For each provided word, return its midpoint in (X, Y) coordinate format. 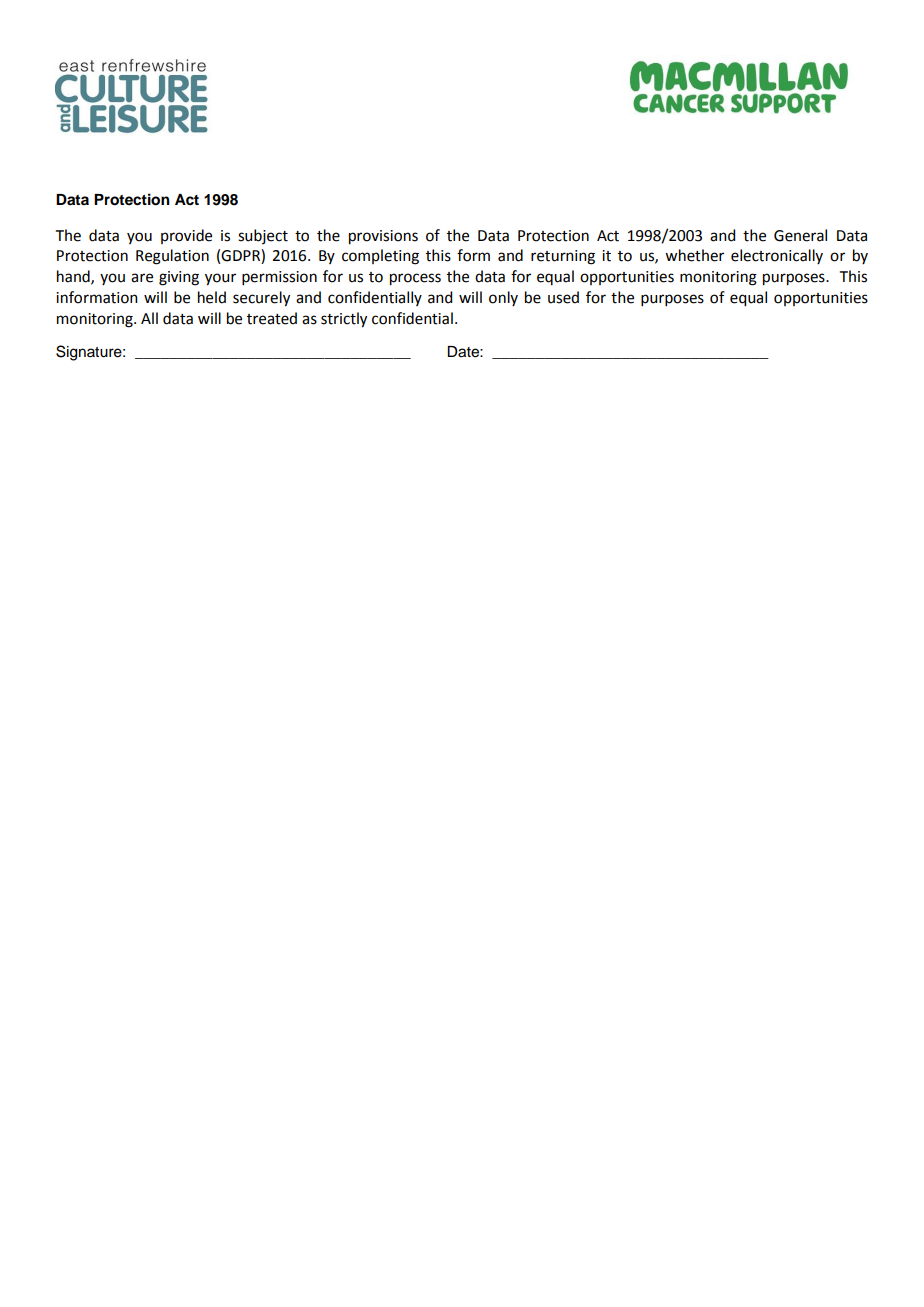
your (220, 279)
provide (186, 236)
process (415, 279)
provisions (383, 237)
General (800, 235)
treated (272, 318)
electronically (777, 256)
